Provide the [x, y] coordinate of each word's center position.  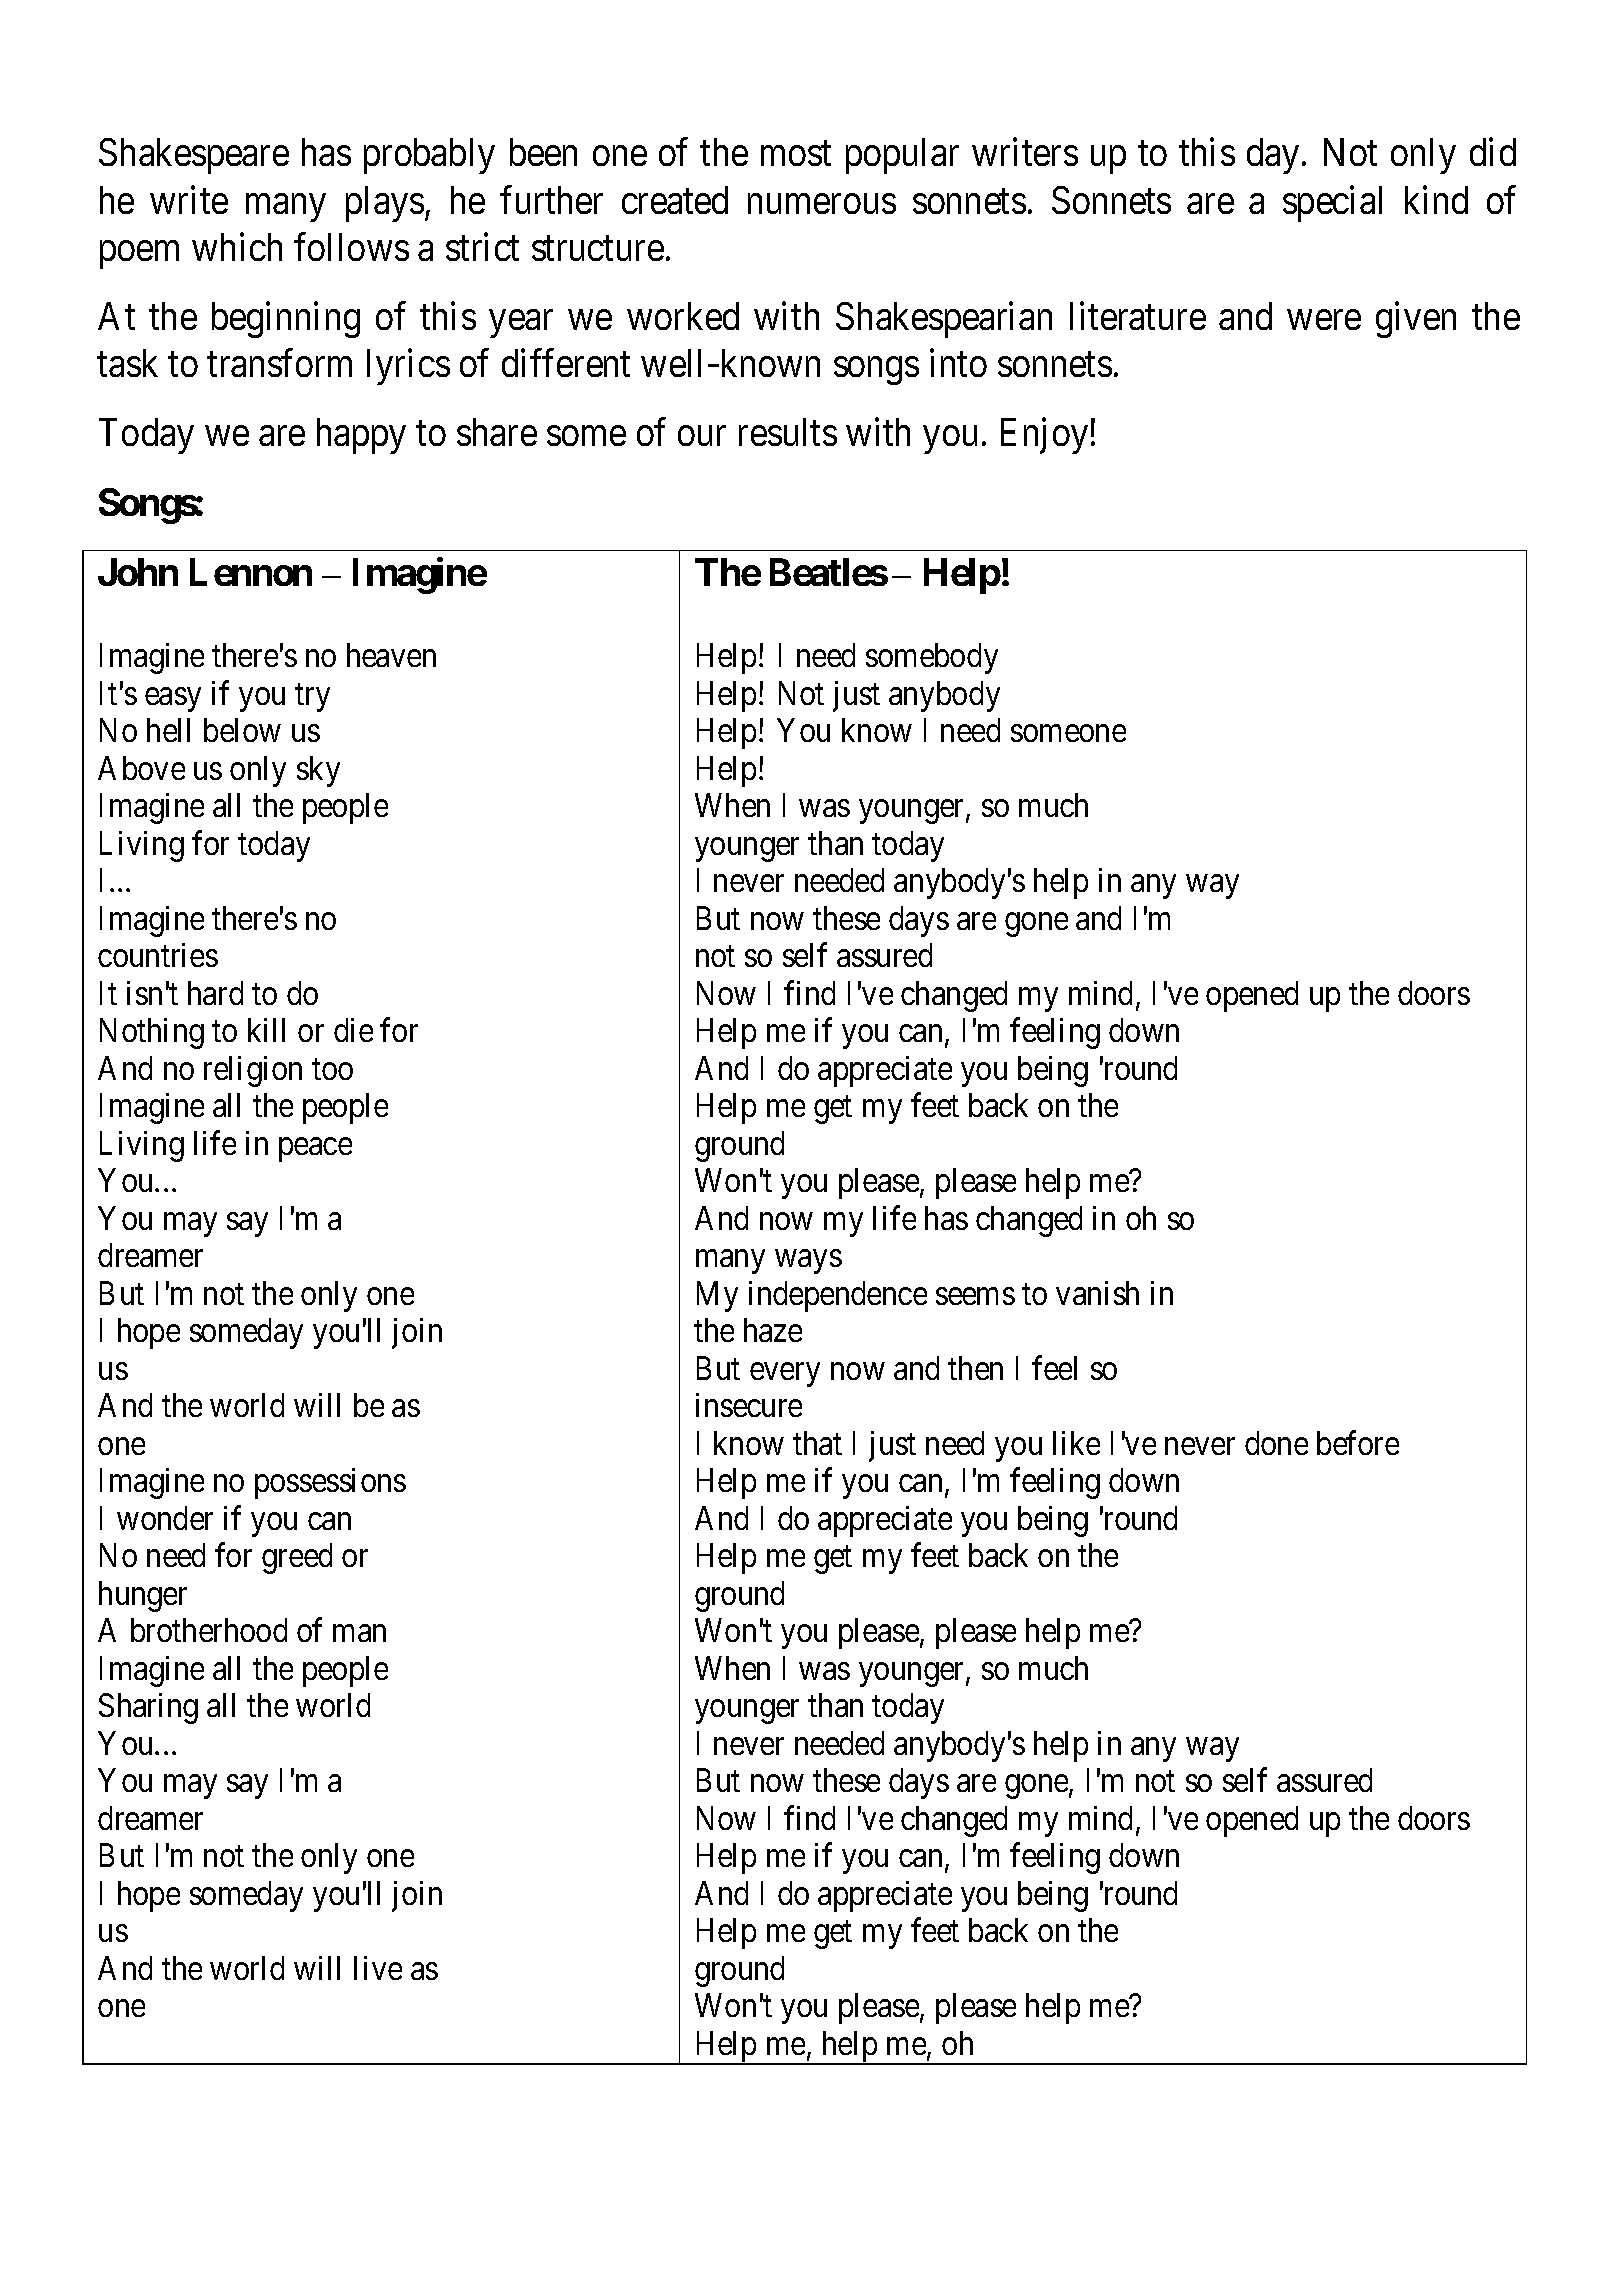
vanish [1097, 1293]
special [1332, 204]
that [817, 1443]
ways [808, 1262]
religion [253, 1071]
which [237, 247]
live [378, 1968]
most [796, 154]
